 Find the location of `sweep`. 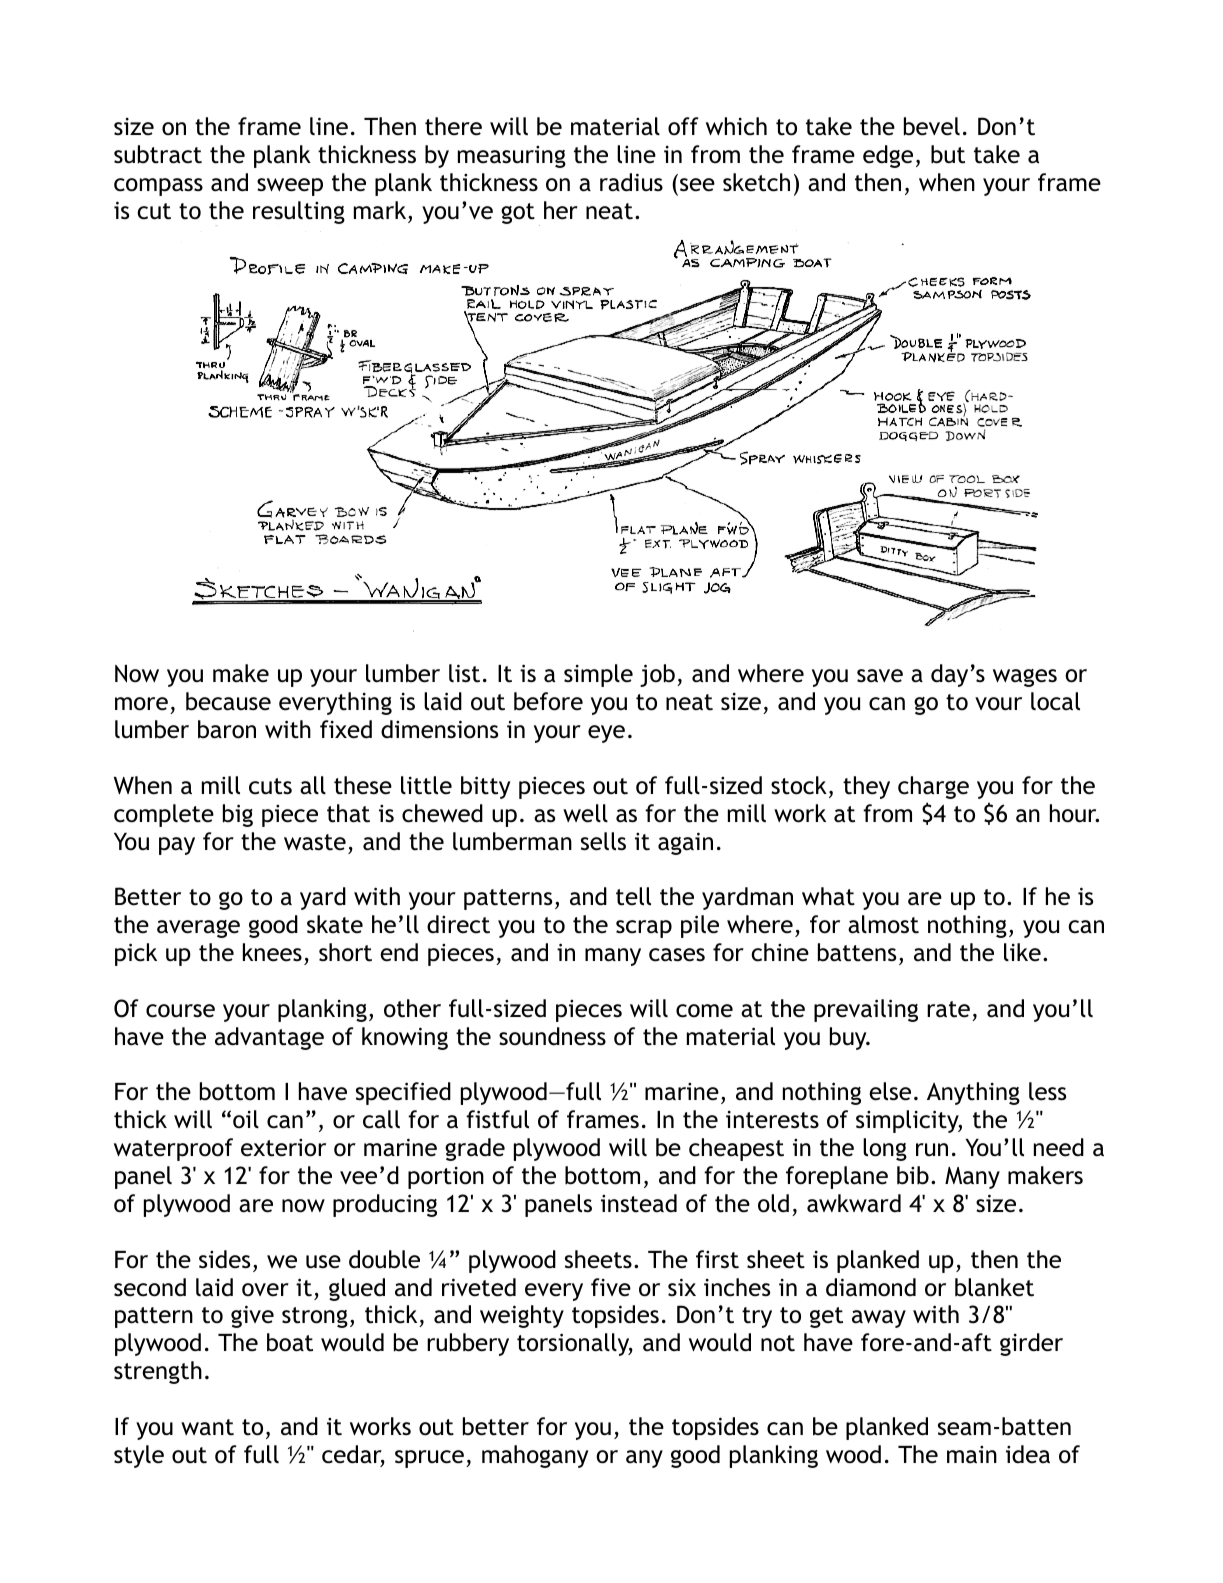

sweep is located at coordinates (290, 187).
